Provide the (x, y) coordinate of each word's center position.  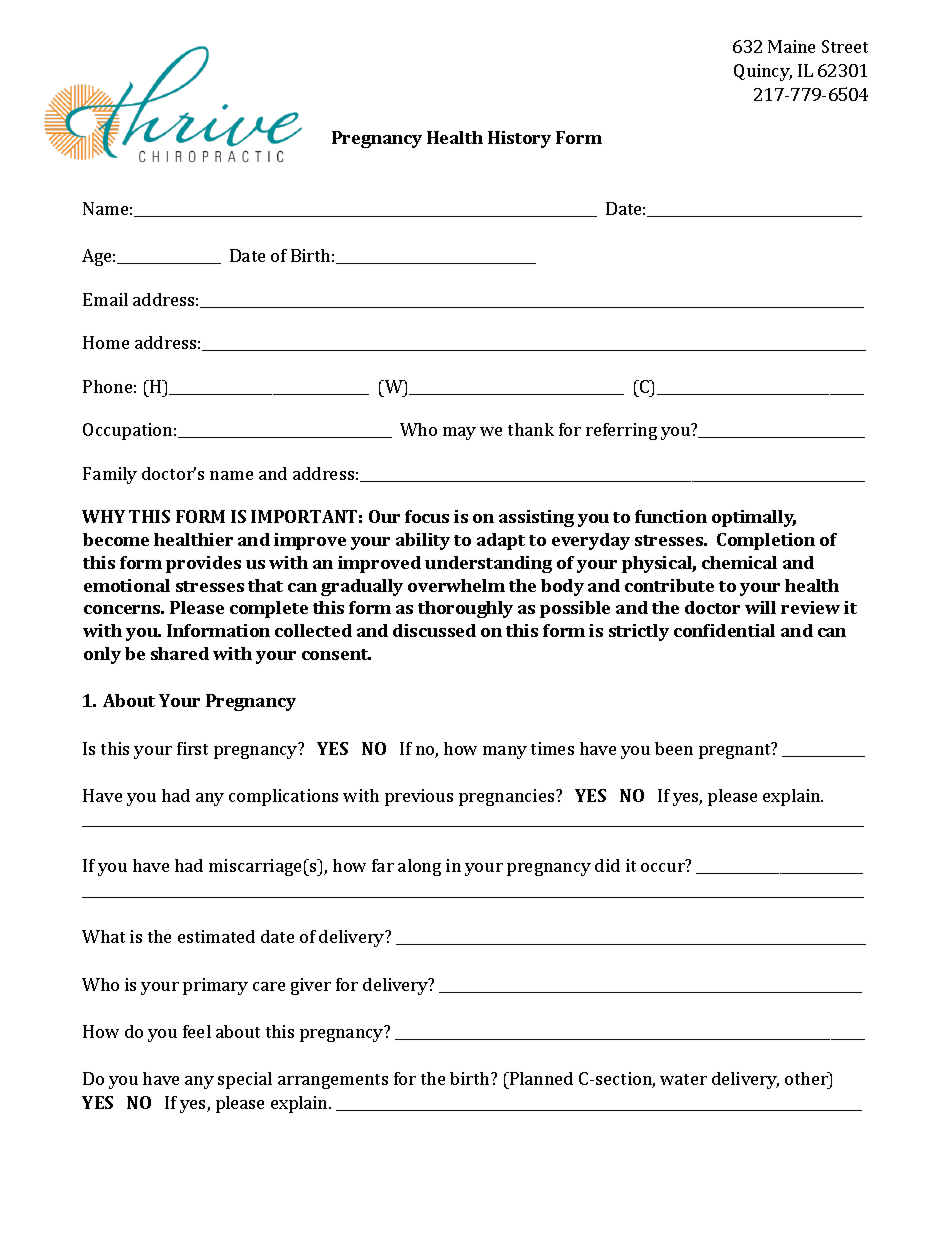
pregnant (736, 750)
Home (106, 342)
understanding (488, 564)
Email (105, 299)
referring (621, 431)
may (459, 433)
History (519, 139)
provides (203, 564)
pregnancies (508, 797)
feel (197, 1031)
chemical (739, 562)
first (192, 748)
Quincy (763, 72)
